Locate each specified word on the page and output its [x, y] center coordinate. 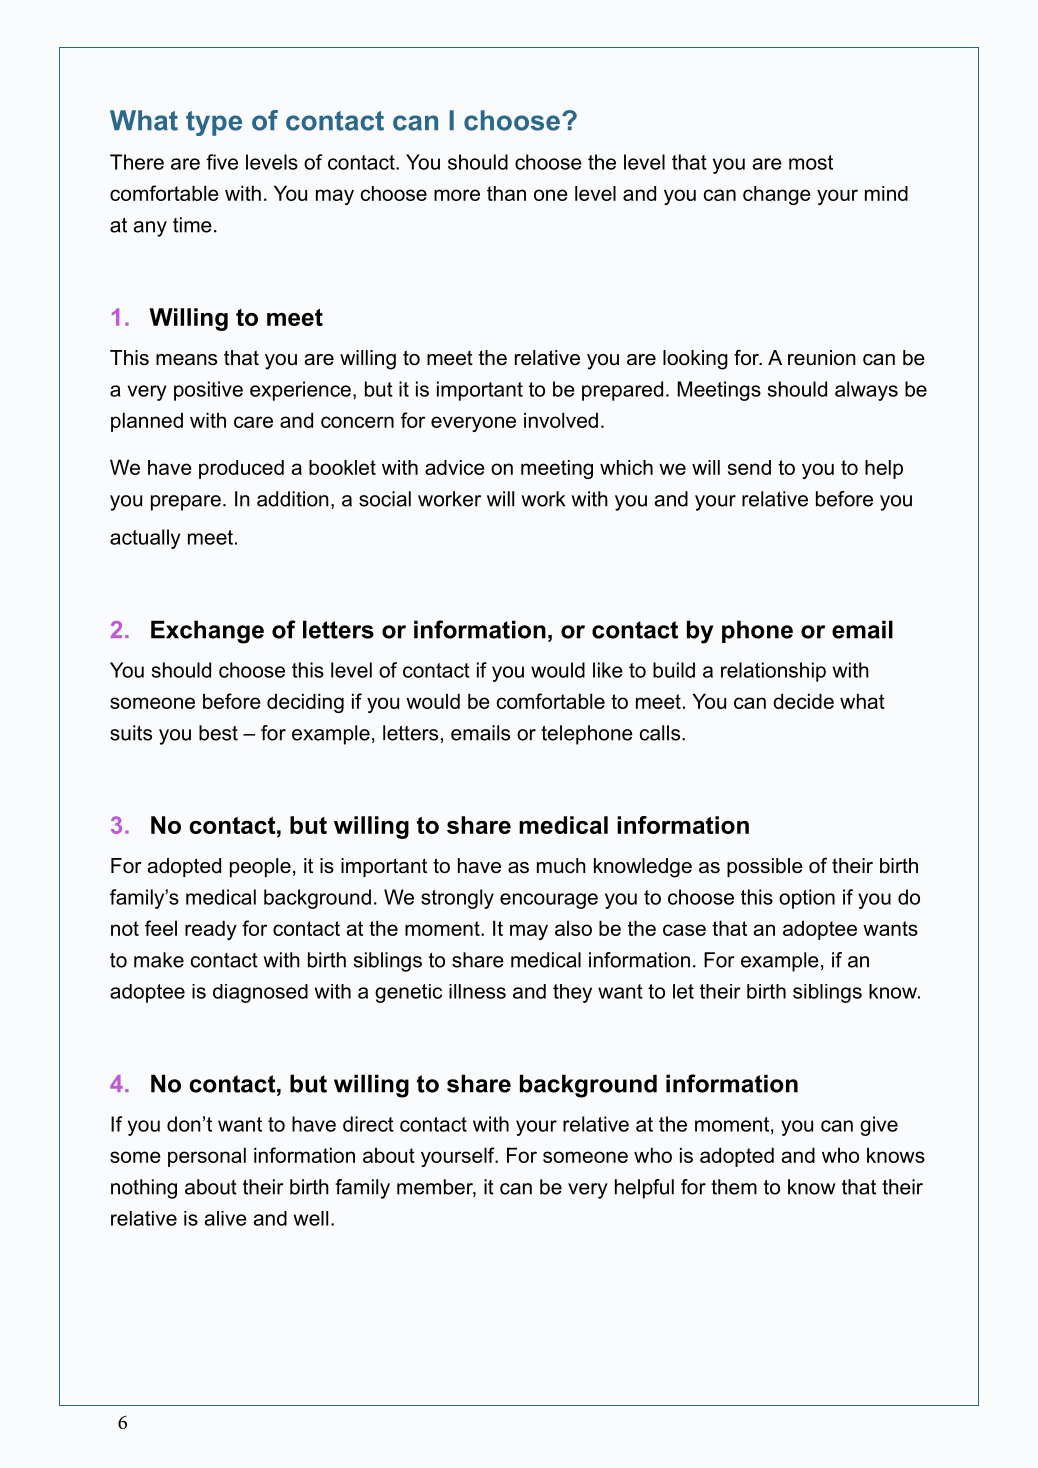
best [218, 733]
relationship [773, 672]
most [811, 162]
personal [207, 1157]
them [734, 1187]
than [506, 193]
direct [368, 1124]
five [222, 162]
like [608, 670]
